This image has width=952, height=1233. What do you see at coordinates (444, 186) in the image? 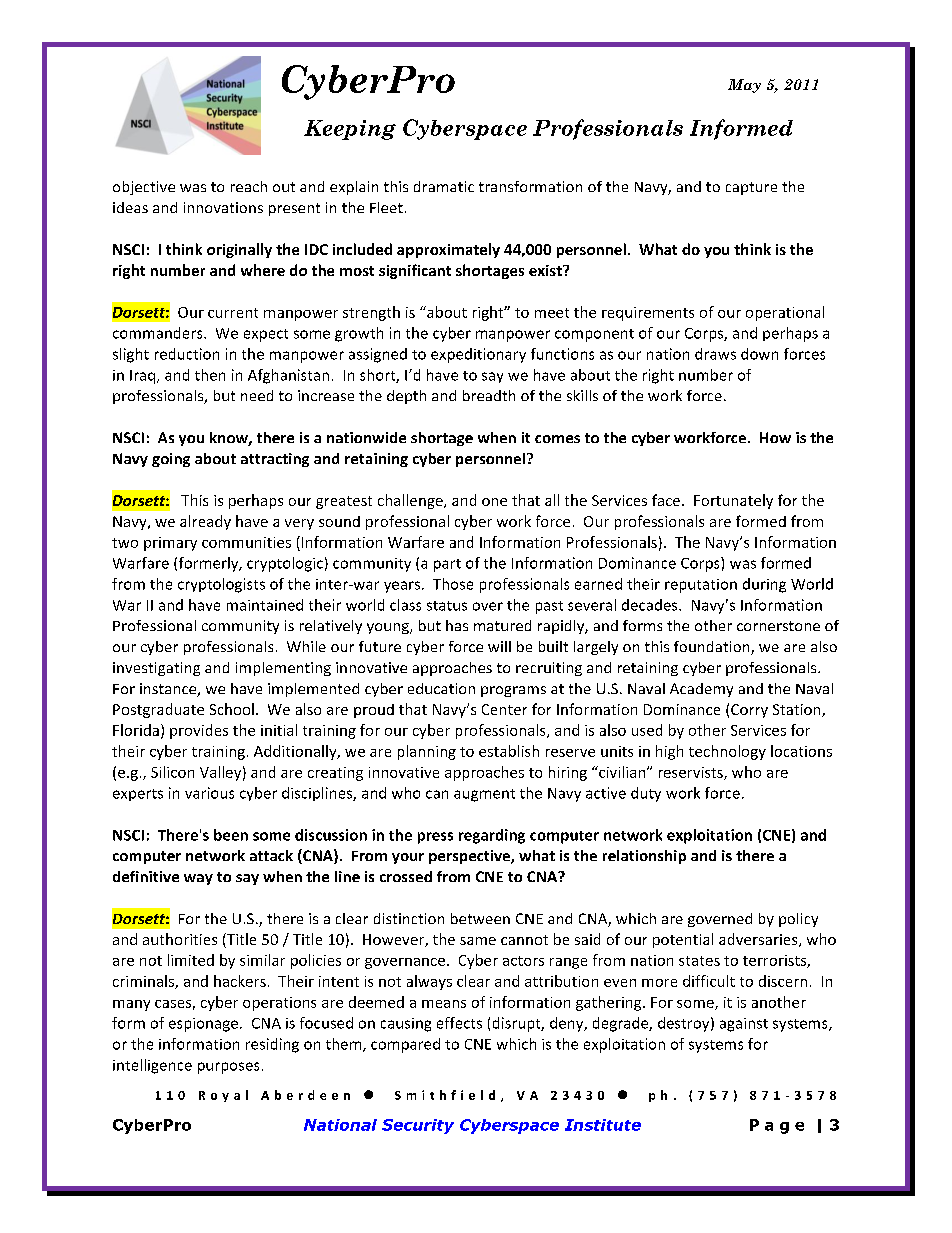
I see `dramatic` at bounding box center [444, 186].
